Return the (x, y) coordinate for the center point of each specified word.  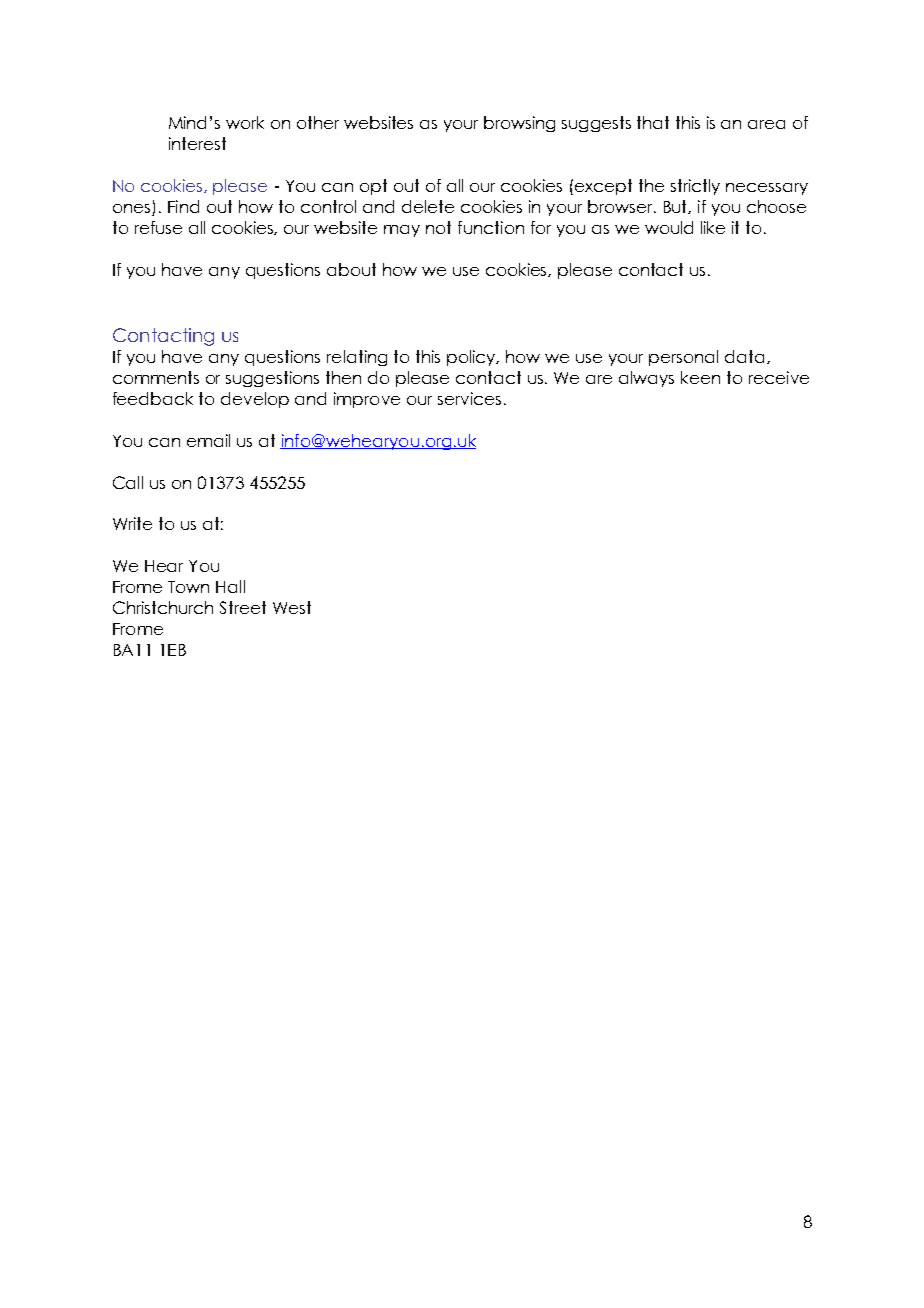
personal (683, 358)
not (438, 227)
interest (197, 143)
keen (700, 377)
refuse (158, 227)
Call (128, 482)
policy (472, 358)
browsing (519, 124)
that (653, 122)
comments (156, 377)
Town (188, 587)
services (469, 398)
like (713, 227)
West (292, 607)
